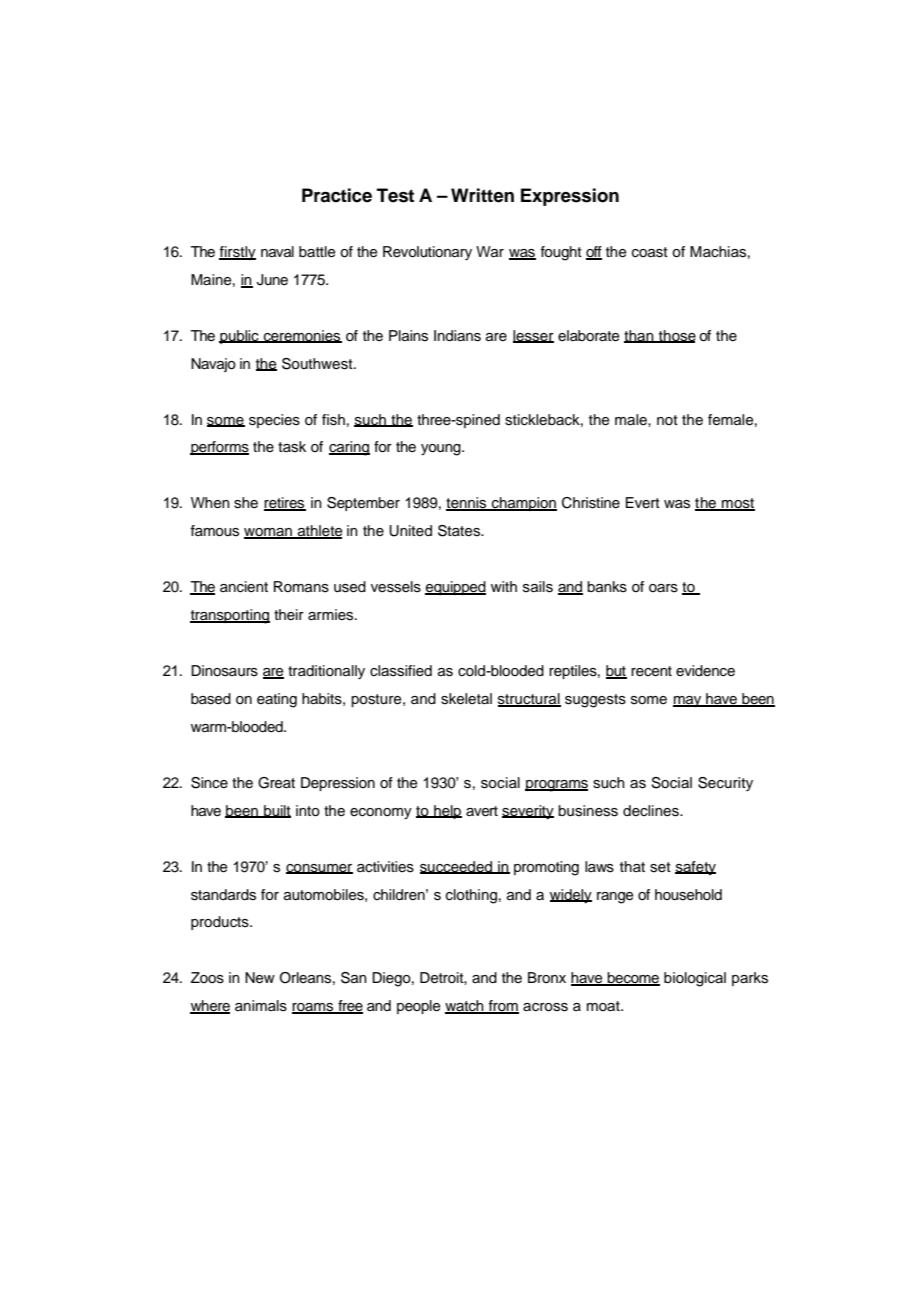 Image resolution: width=924 pixels, height=1307 pixels. What do you see at coordinates (277, 252) in the document?
I see `naval` at bounding box center [277, 252].
